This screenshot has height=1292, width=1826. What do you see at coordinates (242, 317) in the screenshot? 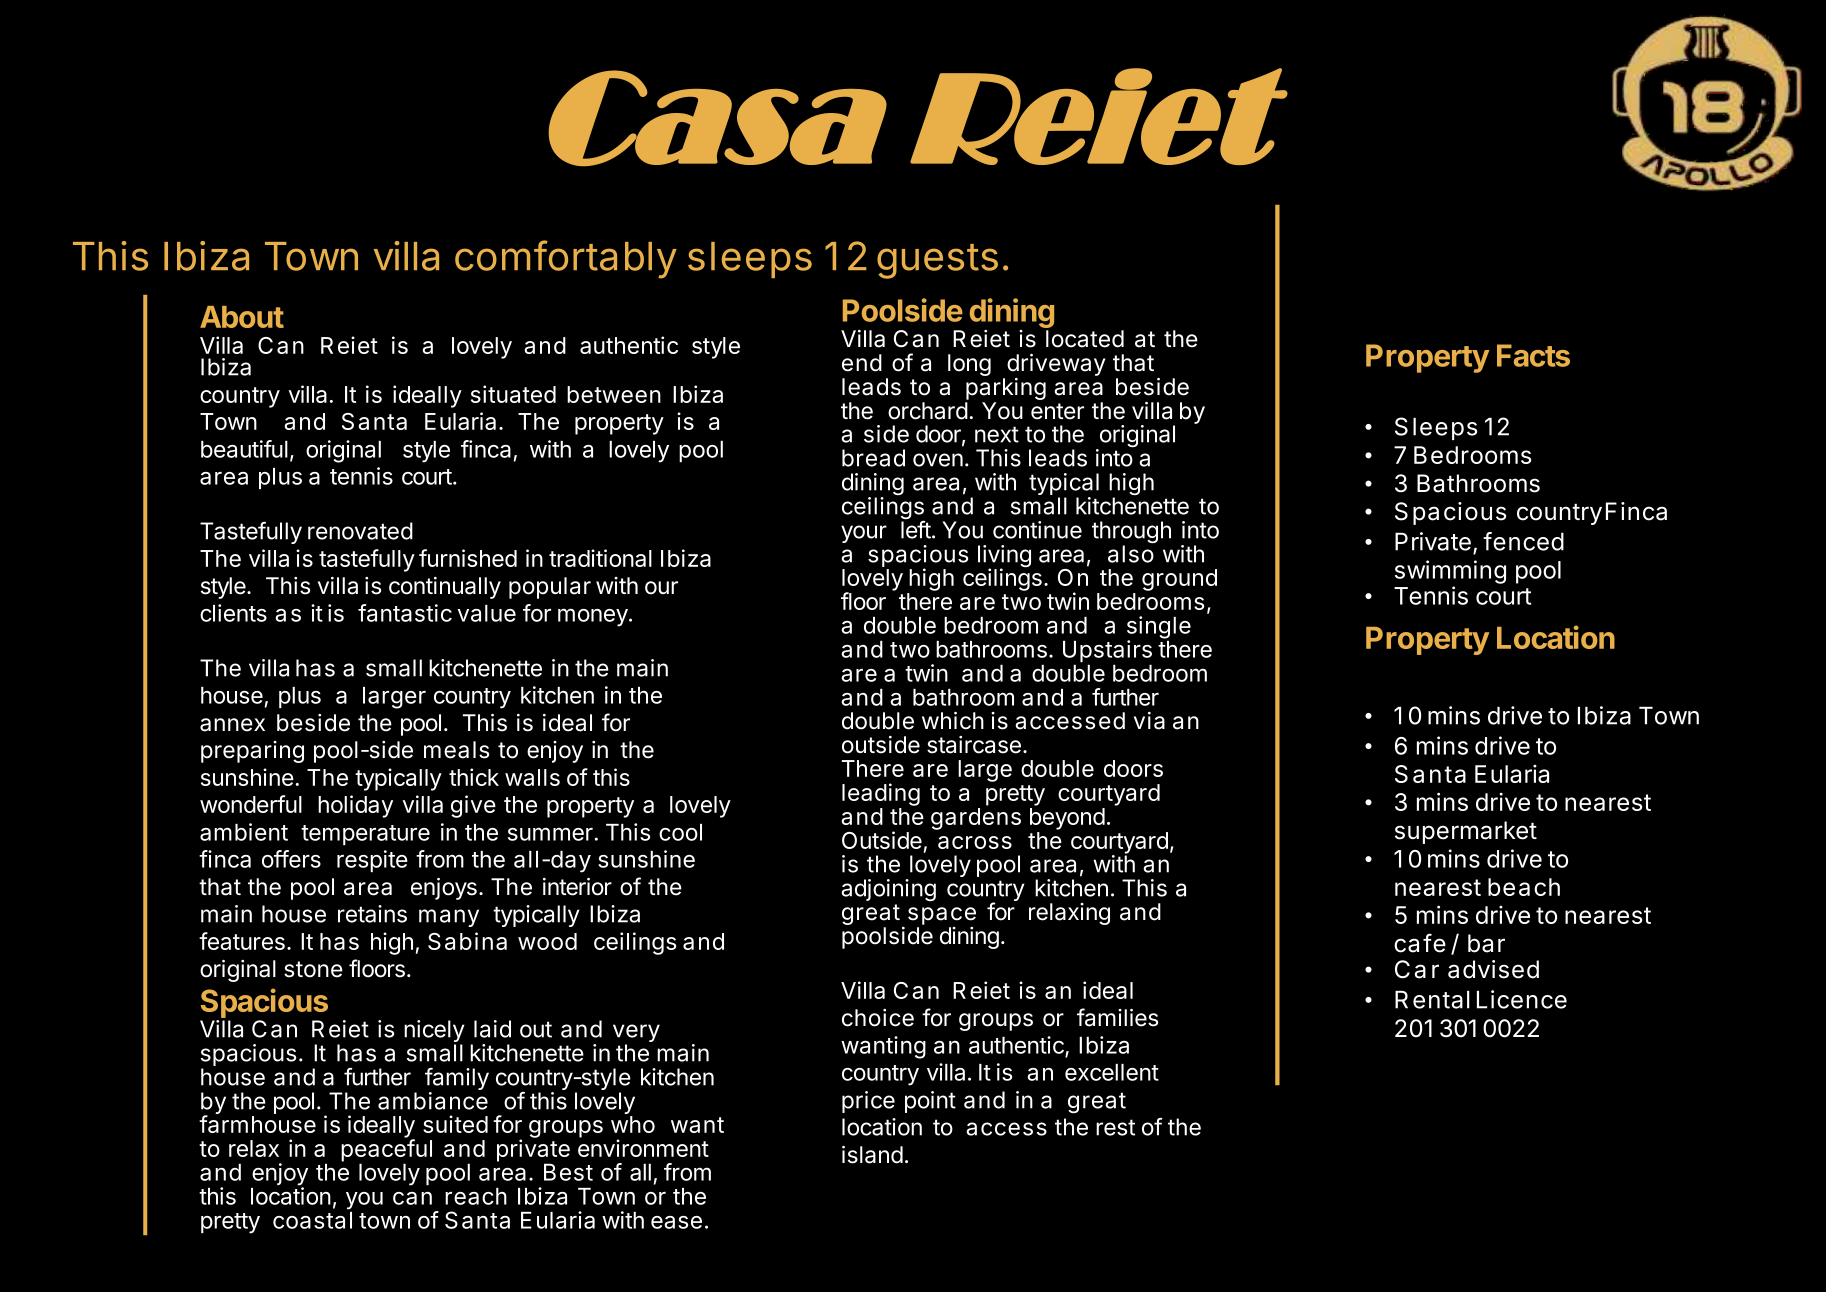
I see `About` at bounding box center [242, 317].
